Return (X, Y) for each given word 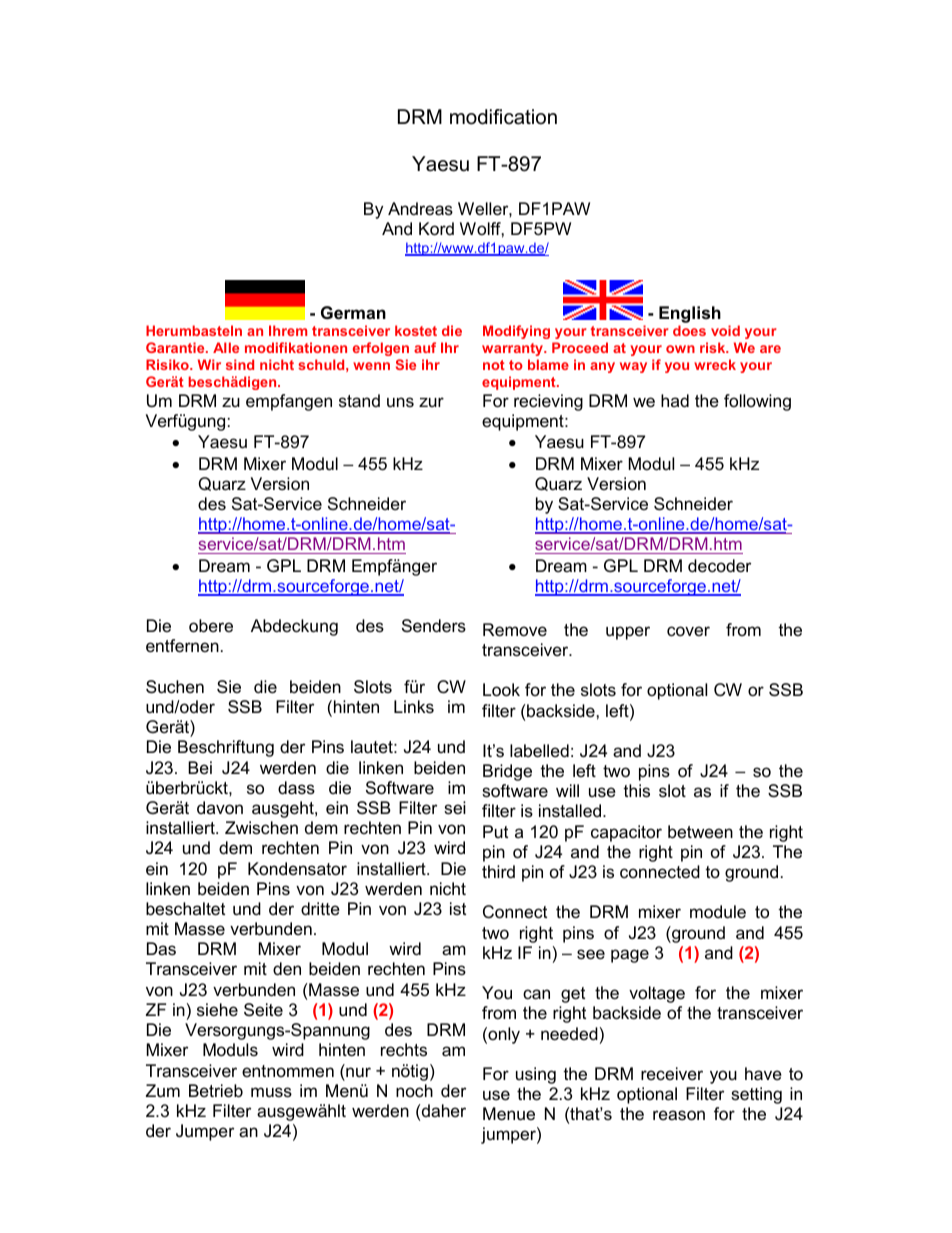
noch (414, 1090)
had (675, 400)
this (636, 791)
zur (431, 402)
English (690, 316)
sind (240, 364)
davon (220, 808)
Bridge (507, 772)
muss (271, 1092)
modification (503, 117)
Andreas (420, 209)
